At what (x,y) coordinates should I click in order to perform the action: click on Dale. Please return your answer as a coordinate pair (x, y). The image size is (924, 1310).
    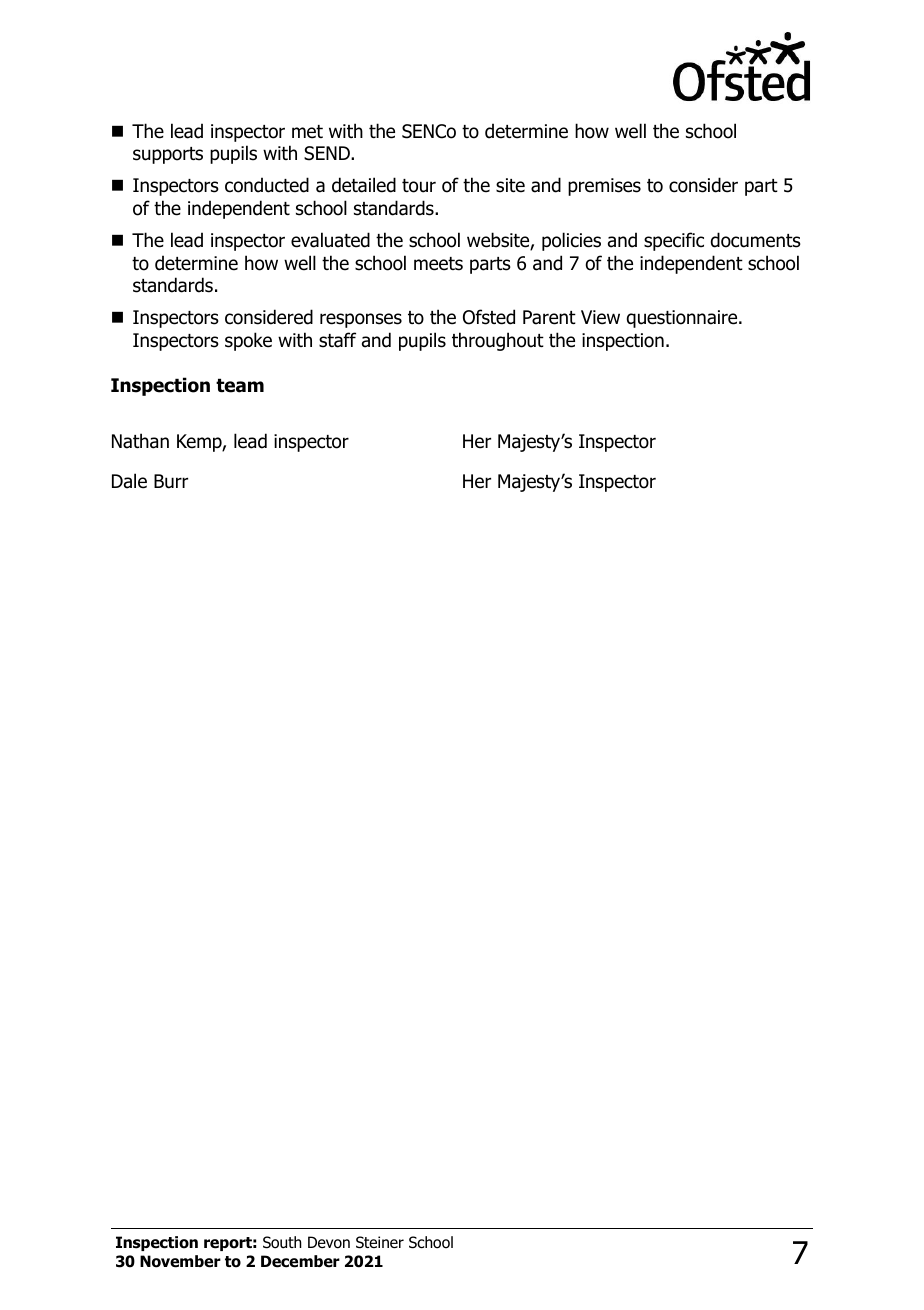
    Looking at the image, I should click on (129, 481).
